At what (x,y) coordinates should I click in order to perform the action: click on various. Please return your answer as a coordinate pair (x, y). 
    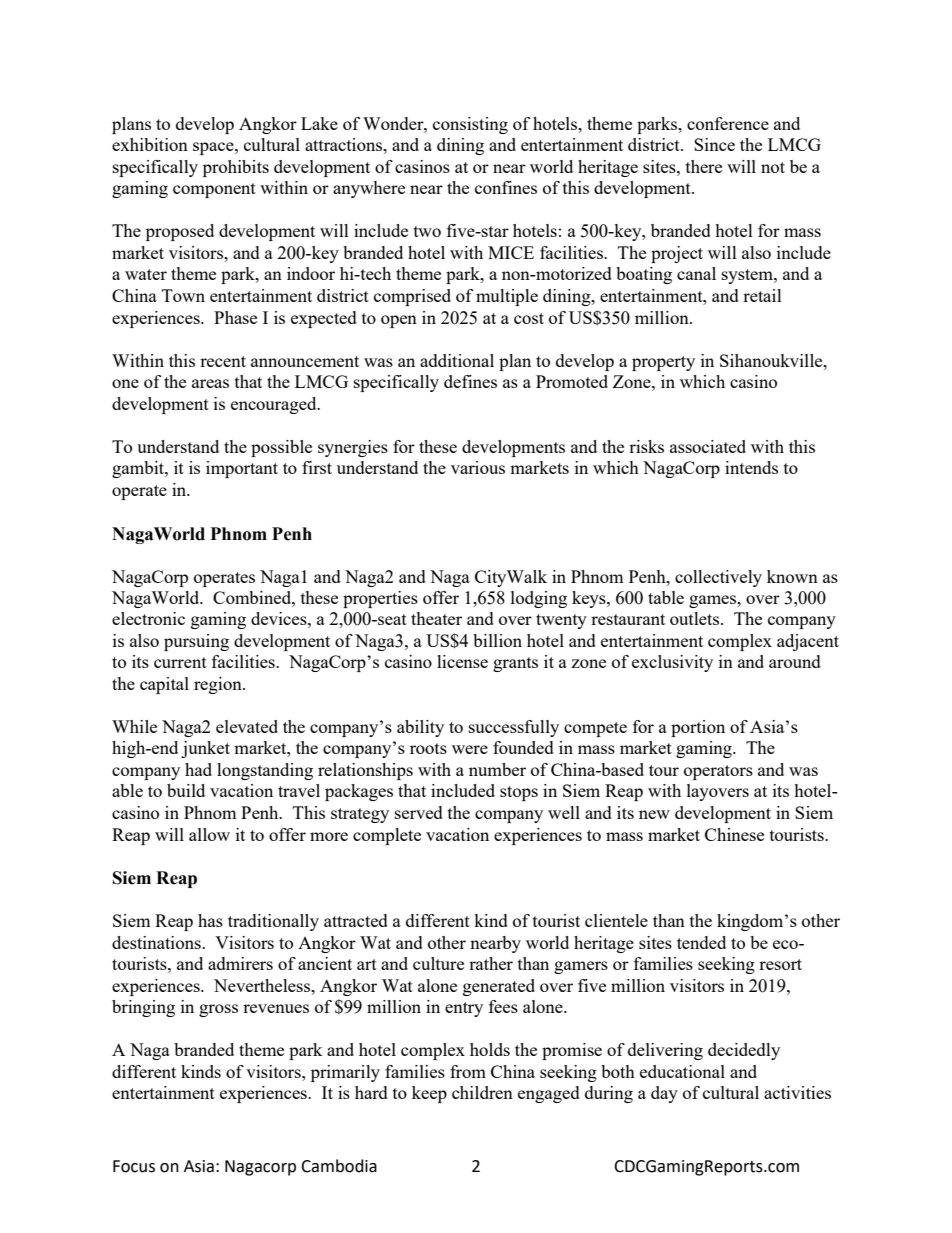
    Looking at the image, I should click on (478, 467).
